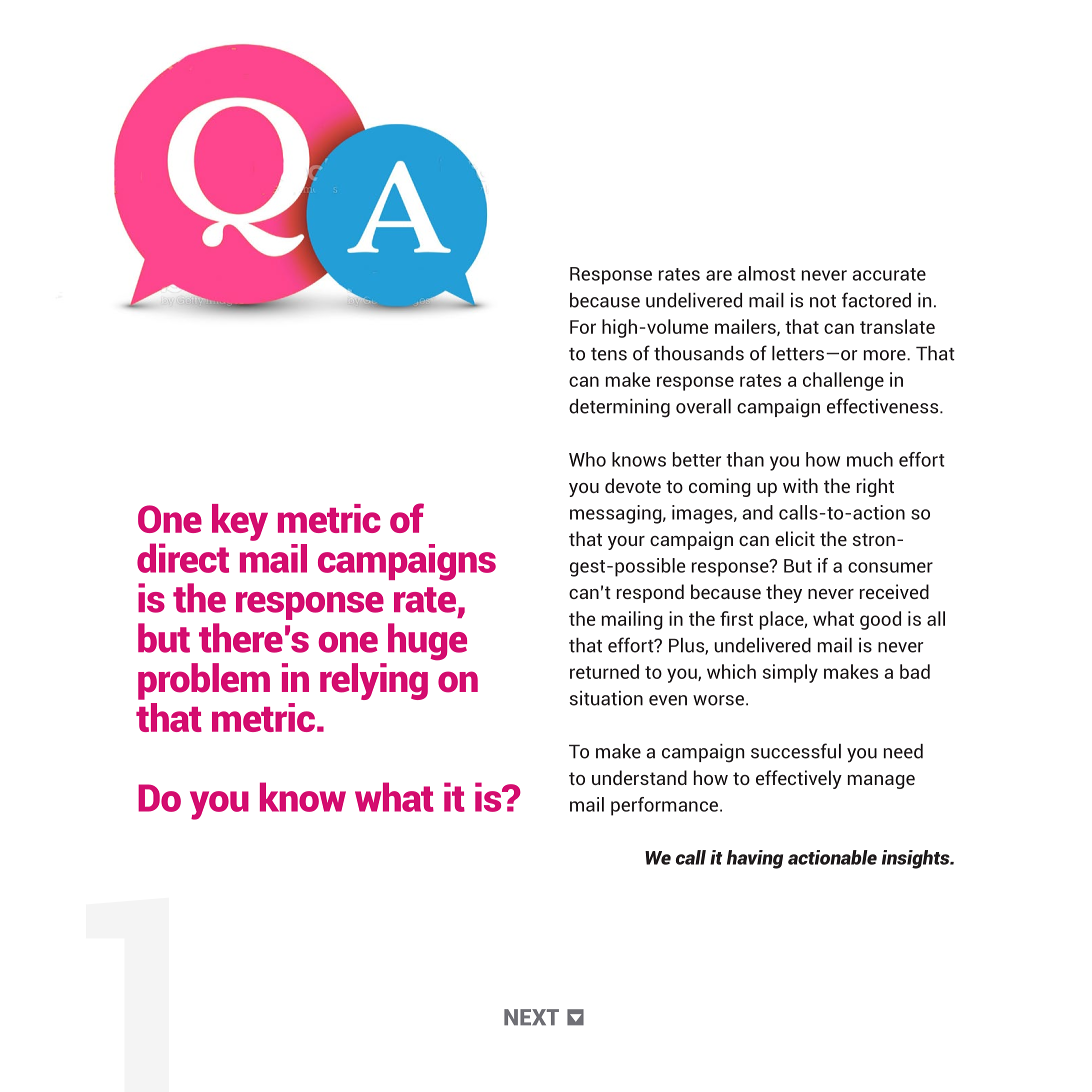 Image resolution: width=1092 pixels, height=1092 pixels. What do you see at coordinates (639, 777) in the page?
I see `understand` at bounding box center [639, 777].
